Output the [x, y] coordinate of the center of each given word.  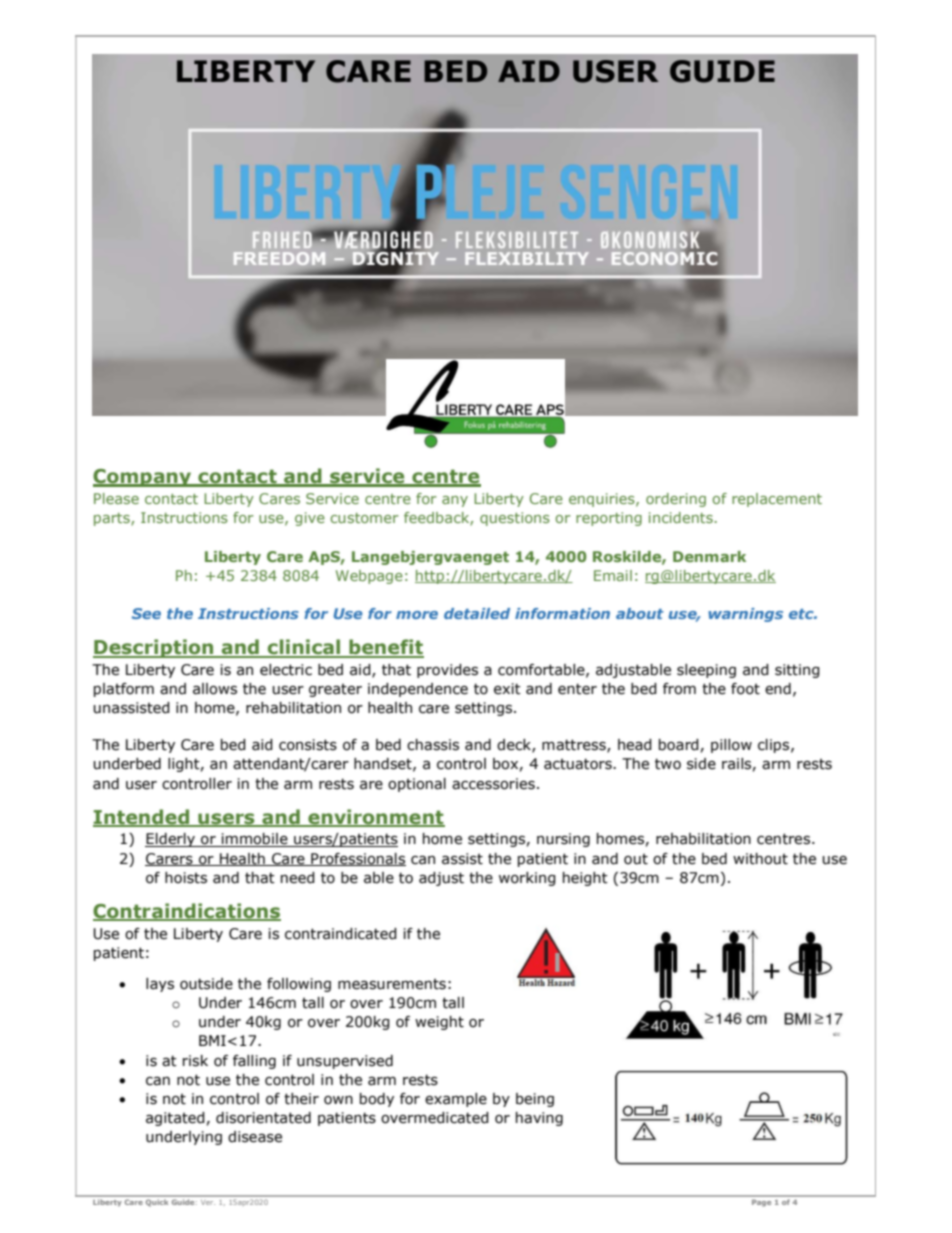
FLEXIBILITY [527, 258]
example [456, 1100]
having [539, 1119]
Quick [157, 1203]
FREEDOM [279, 258]
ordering [676, 500]
